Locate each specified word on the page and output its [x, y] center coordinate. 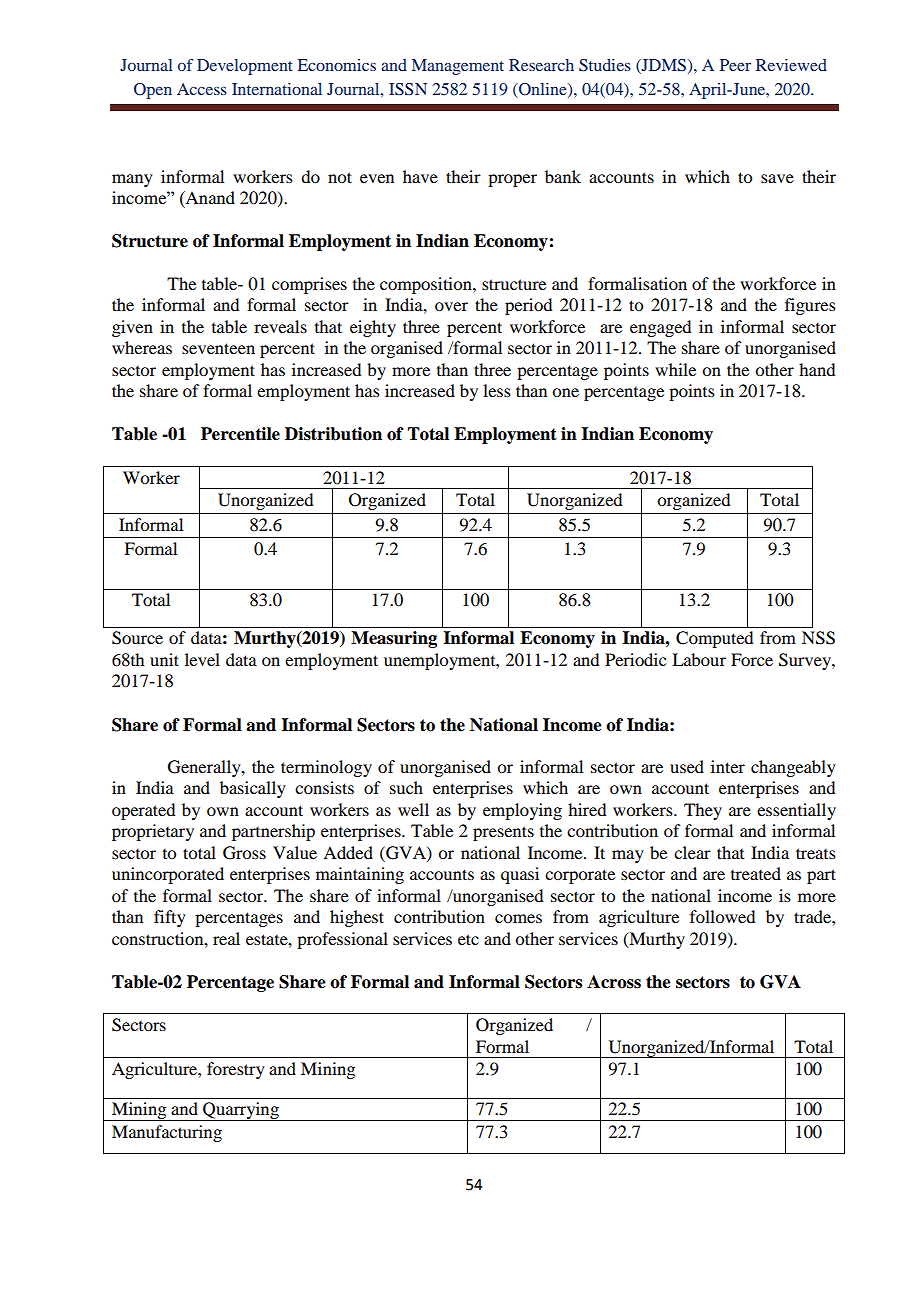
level [202, 659]
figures [810, 306]
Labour [699, 659]
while [675, 369]
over [451, 306]
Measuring [394, 639]
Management [458, 67]
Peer [735, 65]
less [497, 390]
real [226, 938]
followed [722, 916]
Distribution [333, 434]
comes [518, 918]
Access [202, 89]
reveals [280, 326]
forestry [236, 1070]
